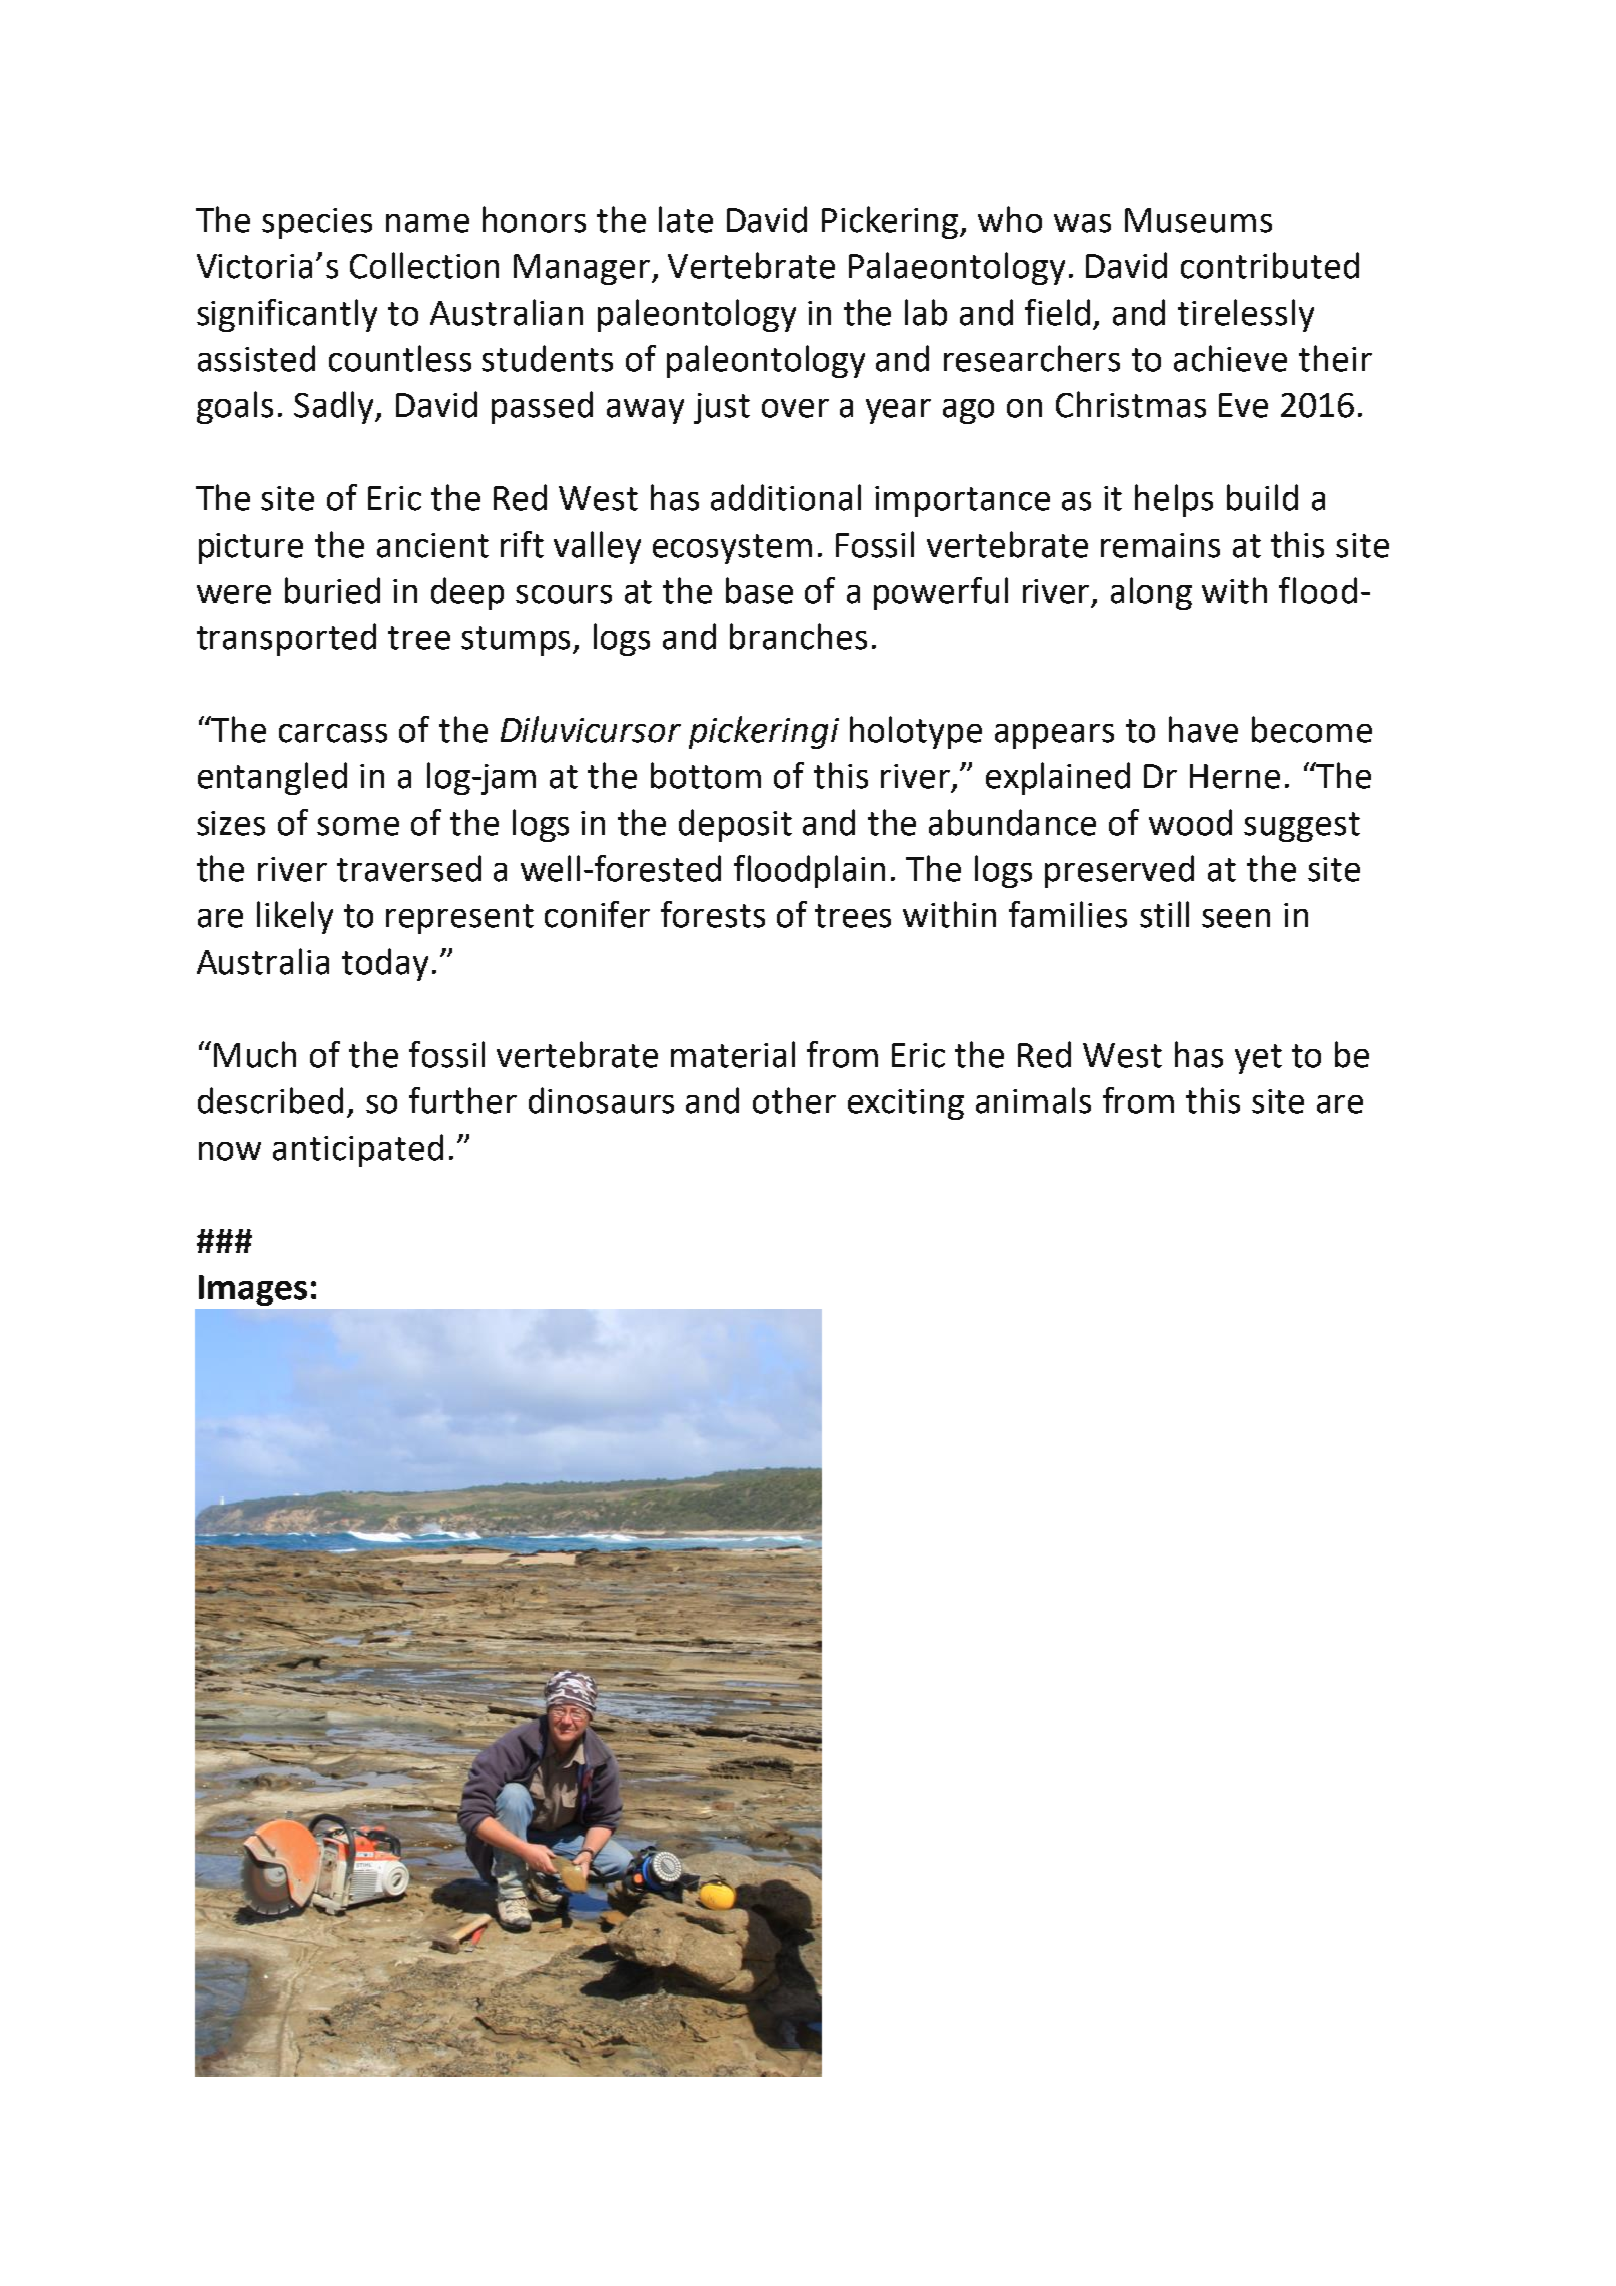  What do you see at coordinates (253, 1290) in the document?
I see `Images` at bounding box center [253, 1290].
